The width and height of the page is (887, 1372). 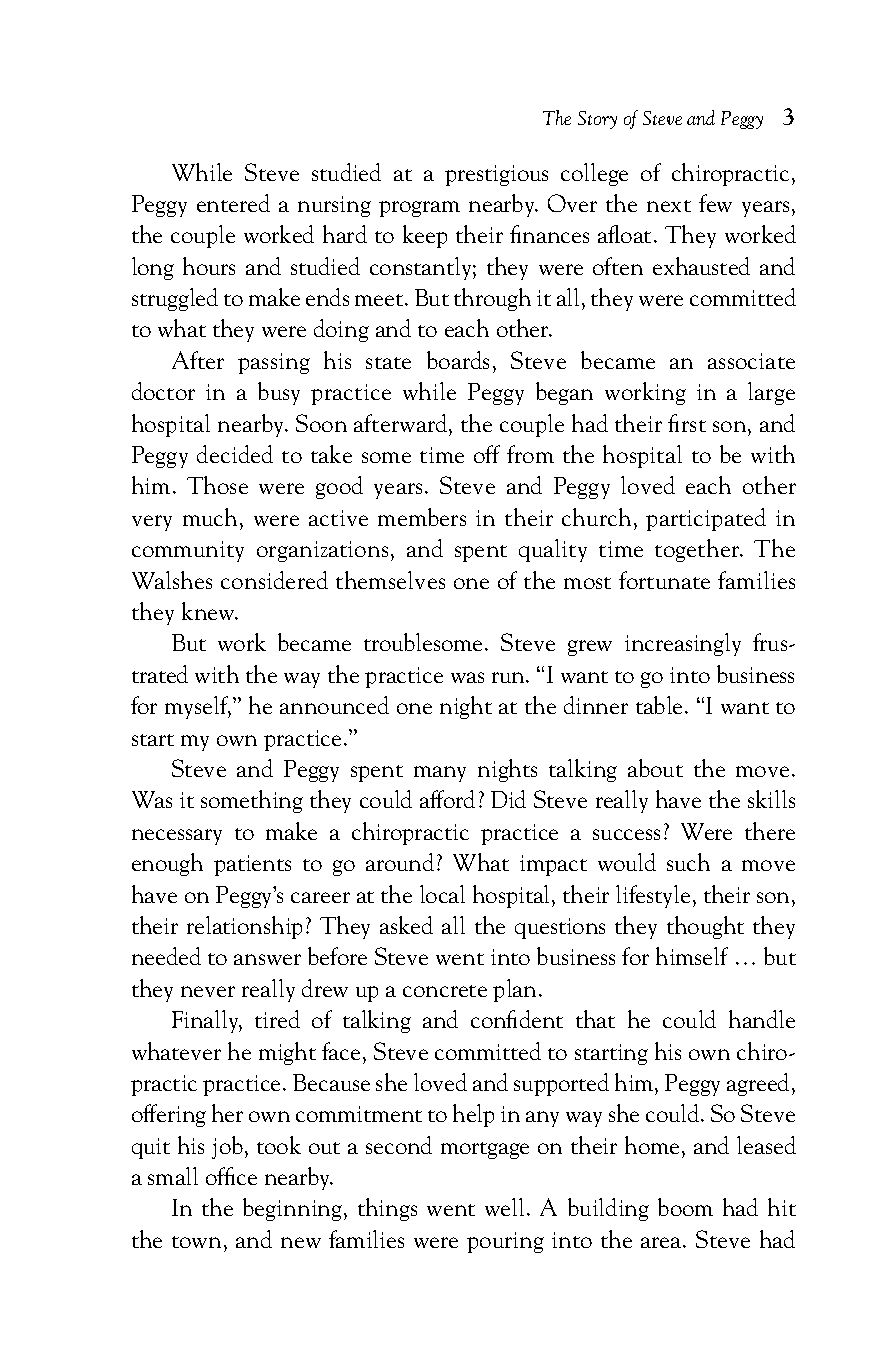 What do you see at coordinates (233, 203) in the page?
I see `entered` at bounding box center [233, 203].
